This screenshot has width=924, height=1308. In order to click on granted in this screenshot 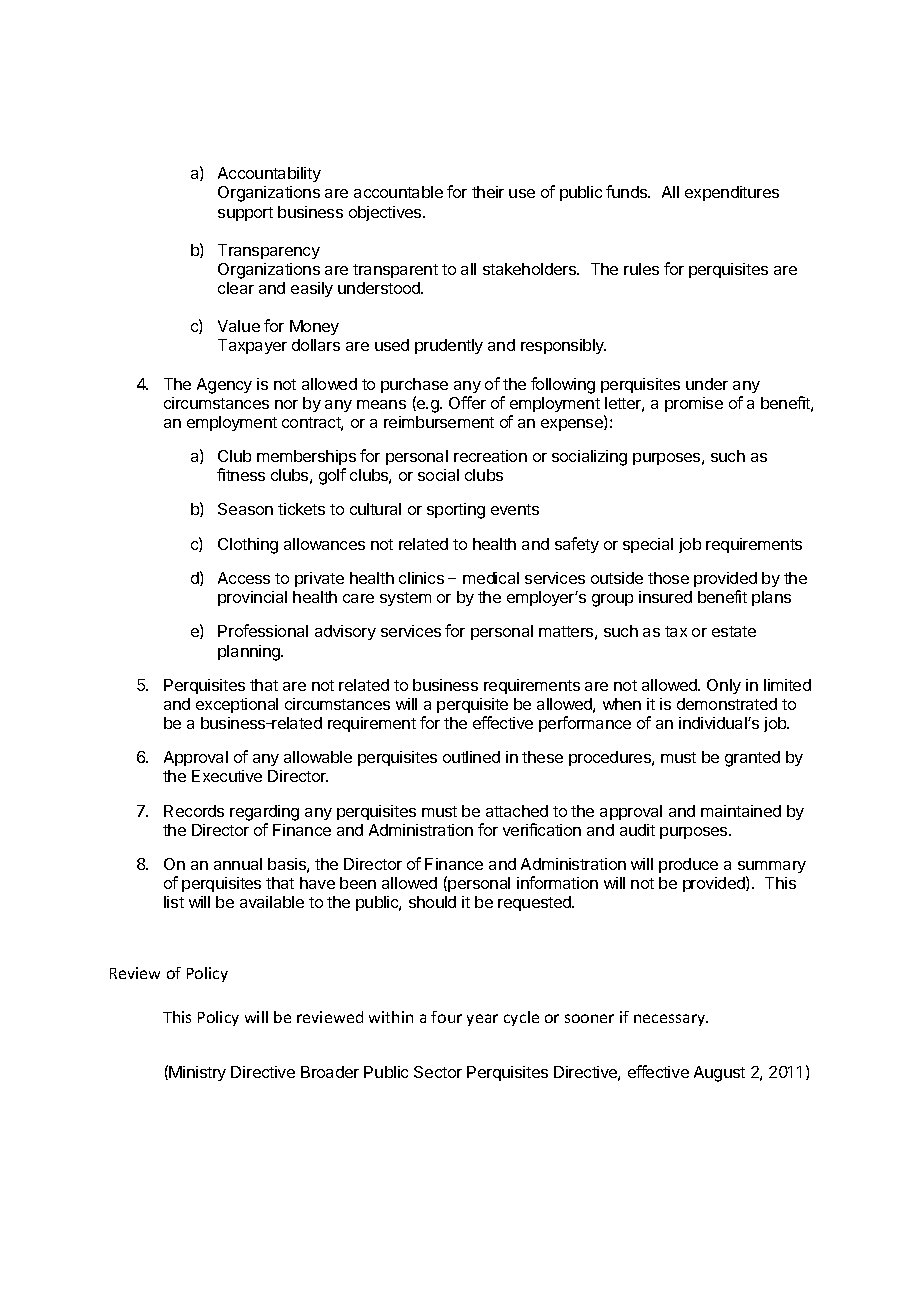, I will do `click(752, 759)`.
